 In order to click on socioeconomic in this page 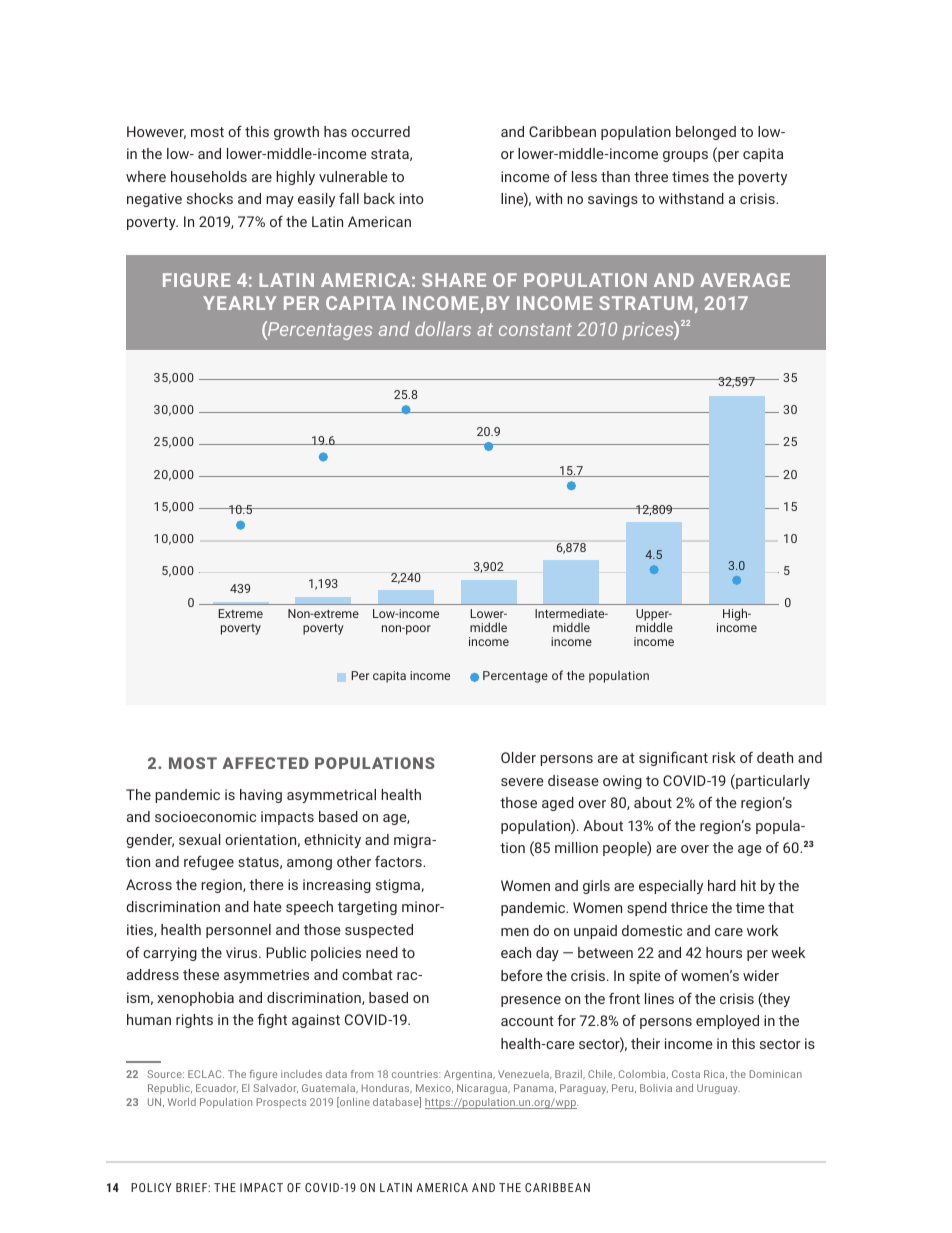, I will do `click(205, 816)`.
